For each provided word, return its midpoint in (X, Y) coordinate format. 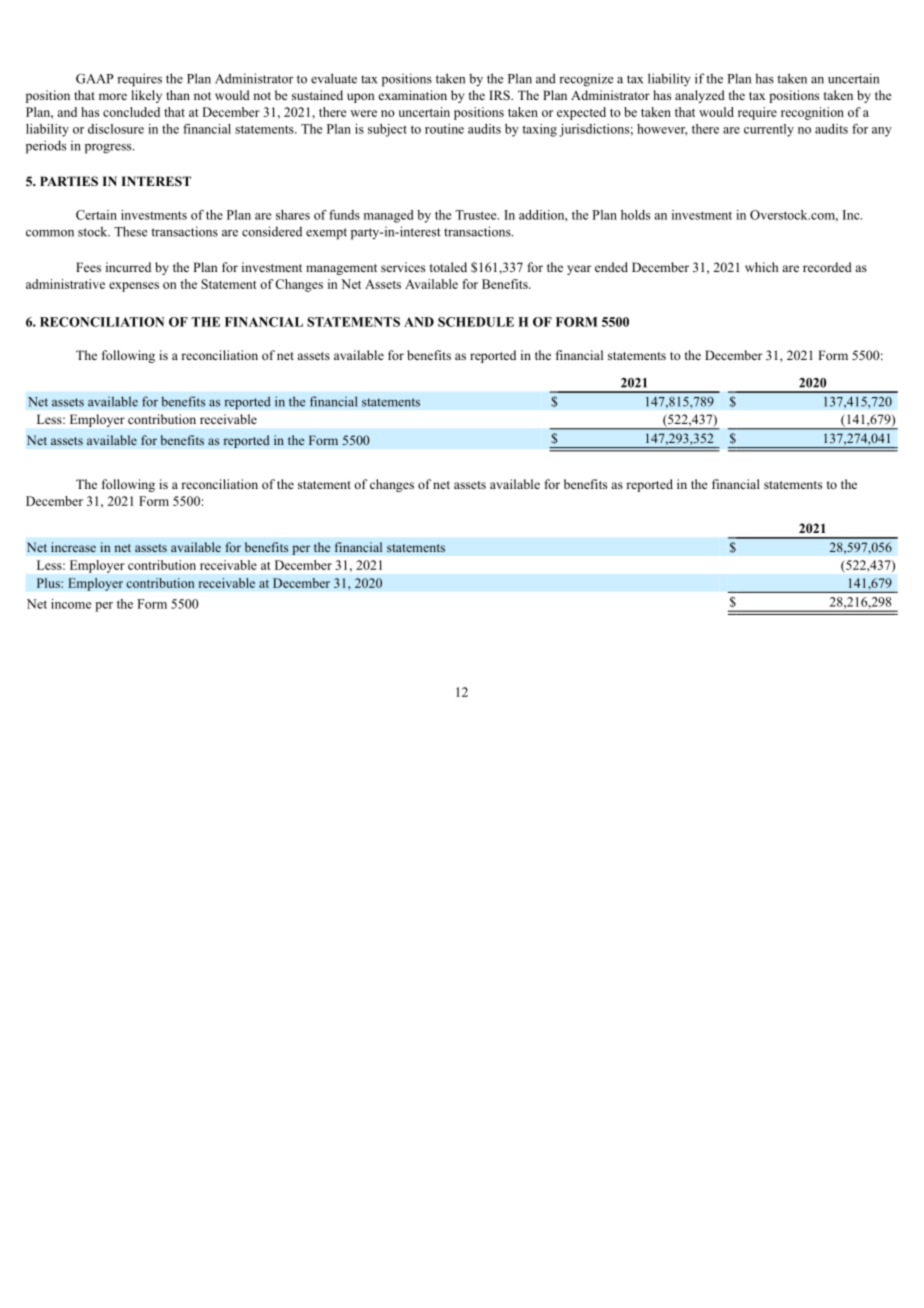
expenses (134, 287)
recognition (812, 113)
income (71, 604)
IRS (500, 95)
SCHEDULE (476, 322)
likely (146, 96)
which (761, 267)
